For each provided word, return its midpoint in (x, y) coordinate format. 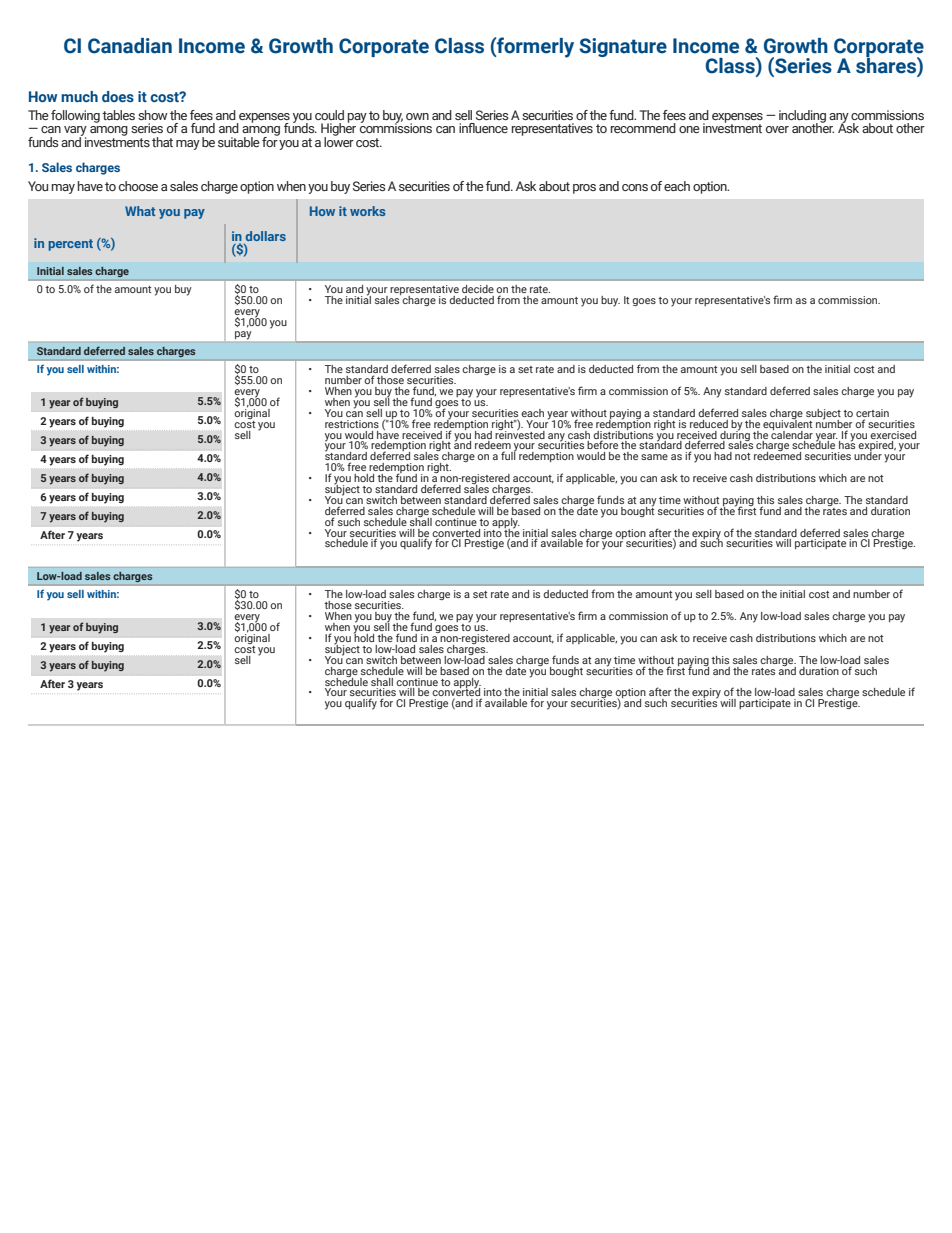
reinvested (520, 433)
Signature (623, 47)
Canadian (130, 46)
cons (635, 187)
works (367, 211)
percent (70, 245)
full (508, 455)
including (802, 117)
